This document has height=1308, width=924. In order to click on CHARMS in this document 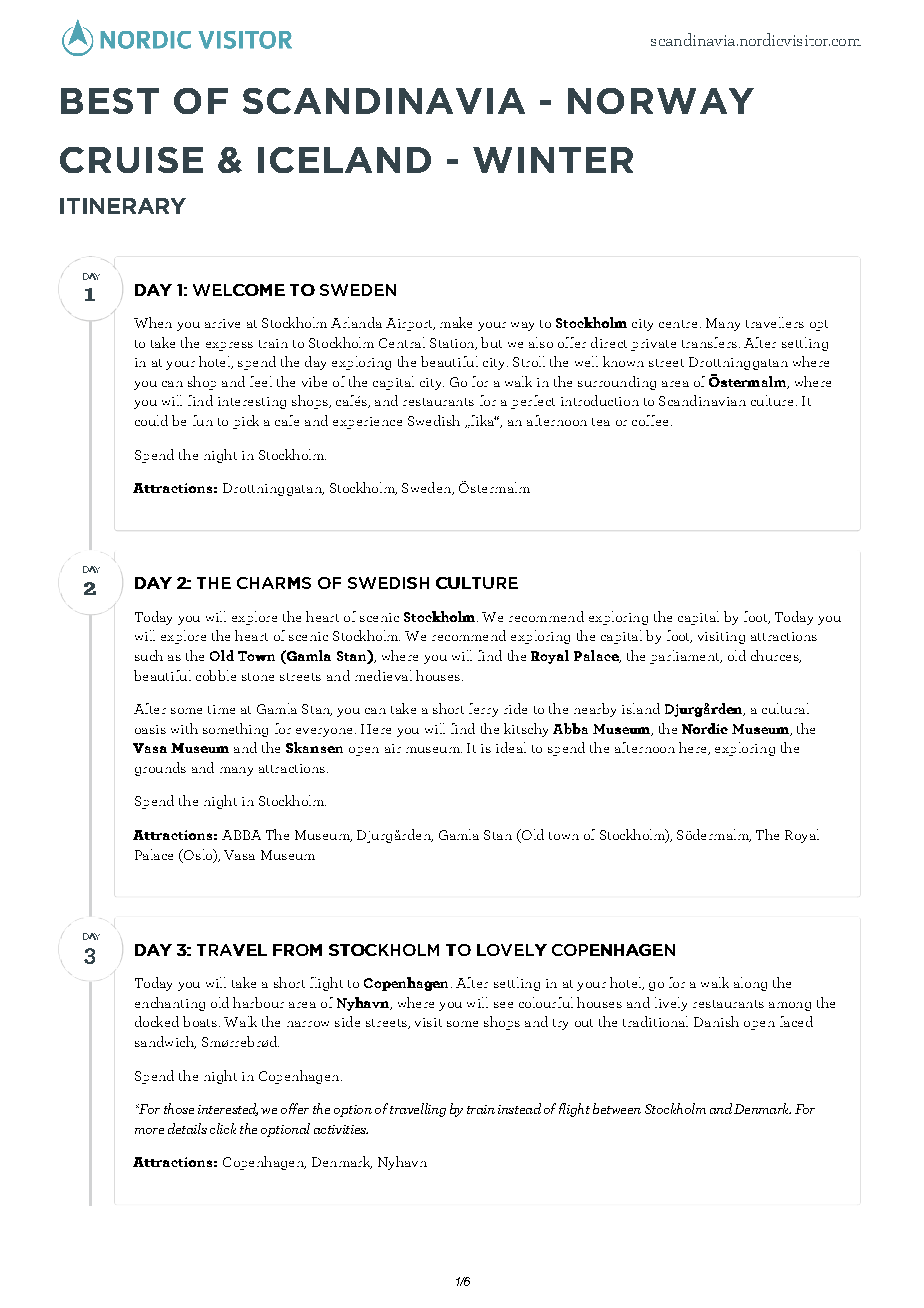, I will do `click(274, 583)`.
